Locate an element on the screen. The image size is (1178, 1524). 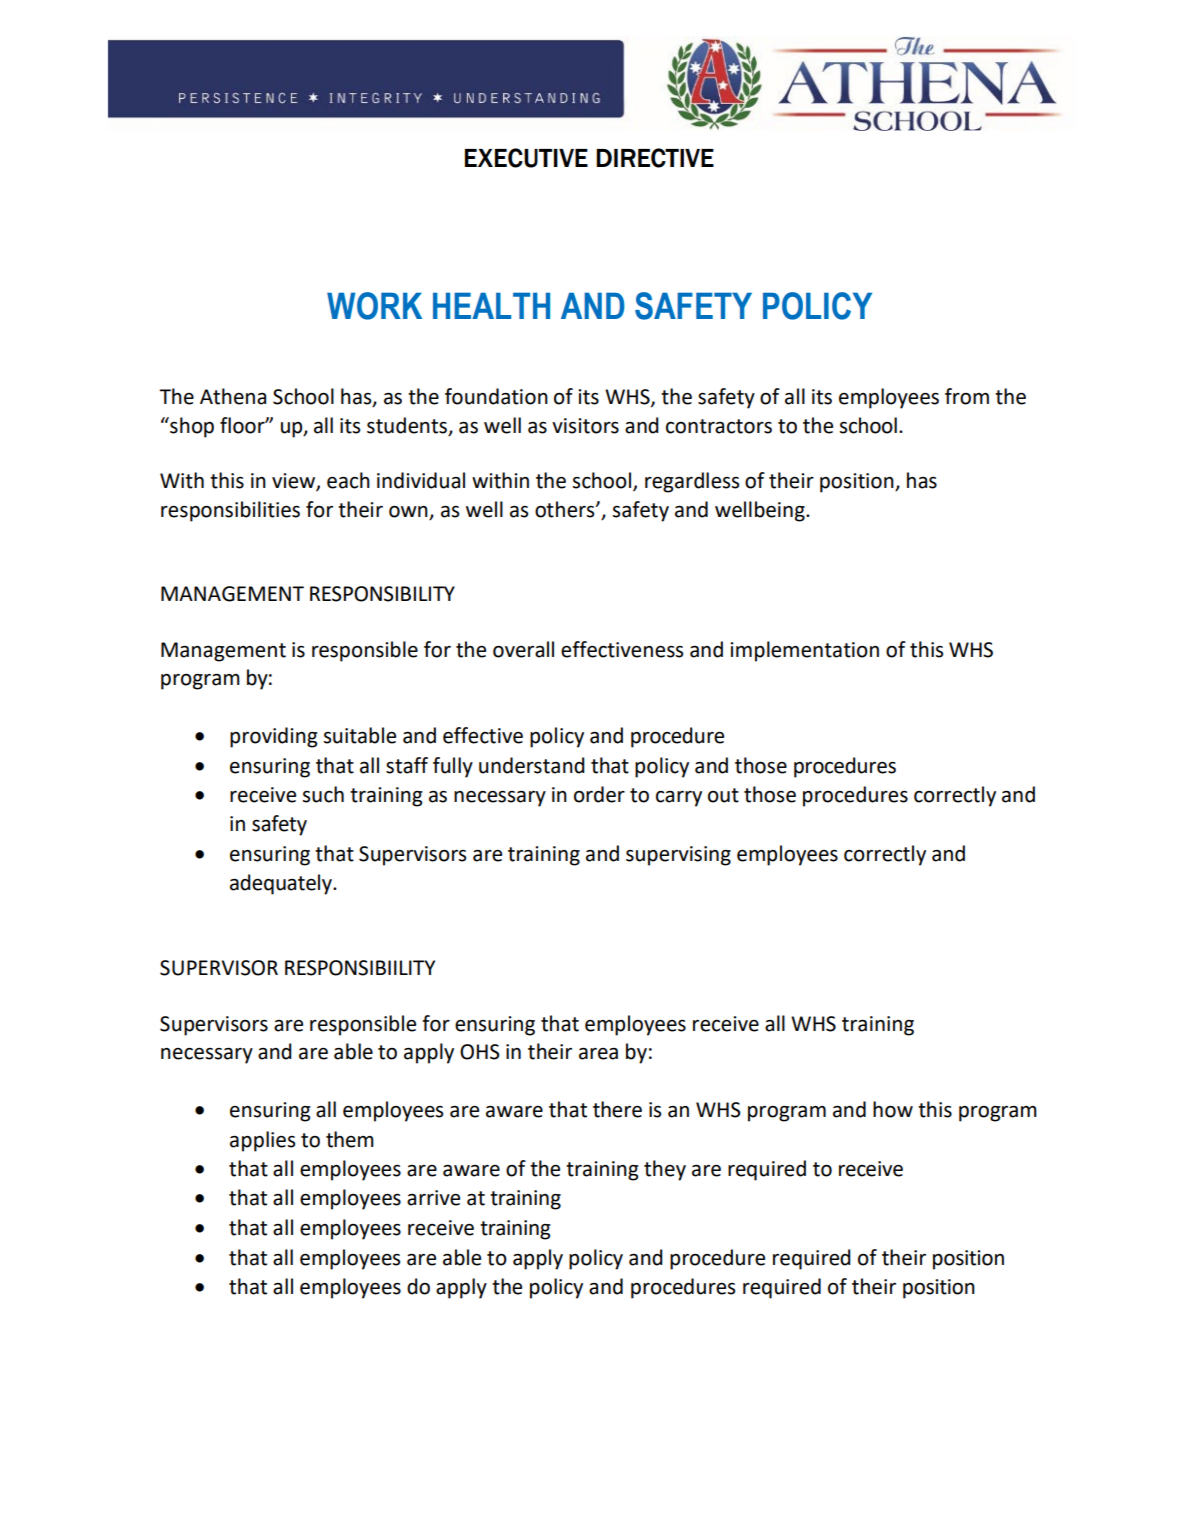
responsibilities is located at coordinates (230, 511).
